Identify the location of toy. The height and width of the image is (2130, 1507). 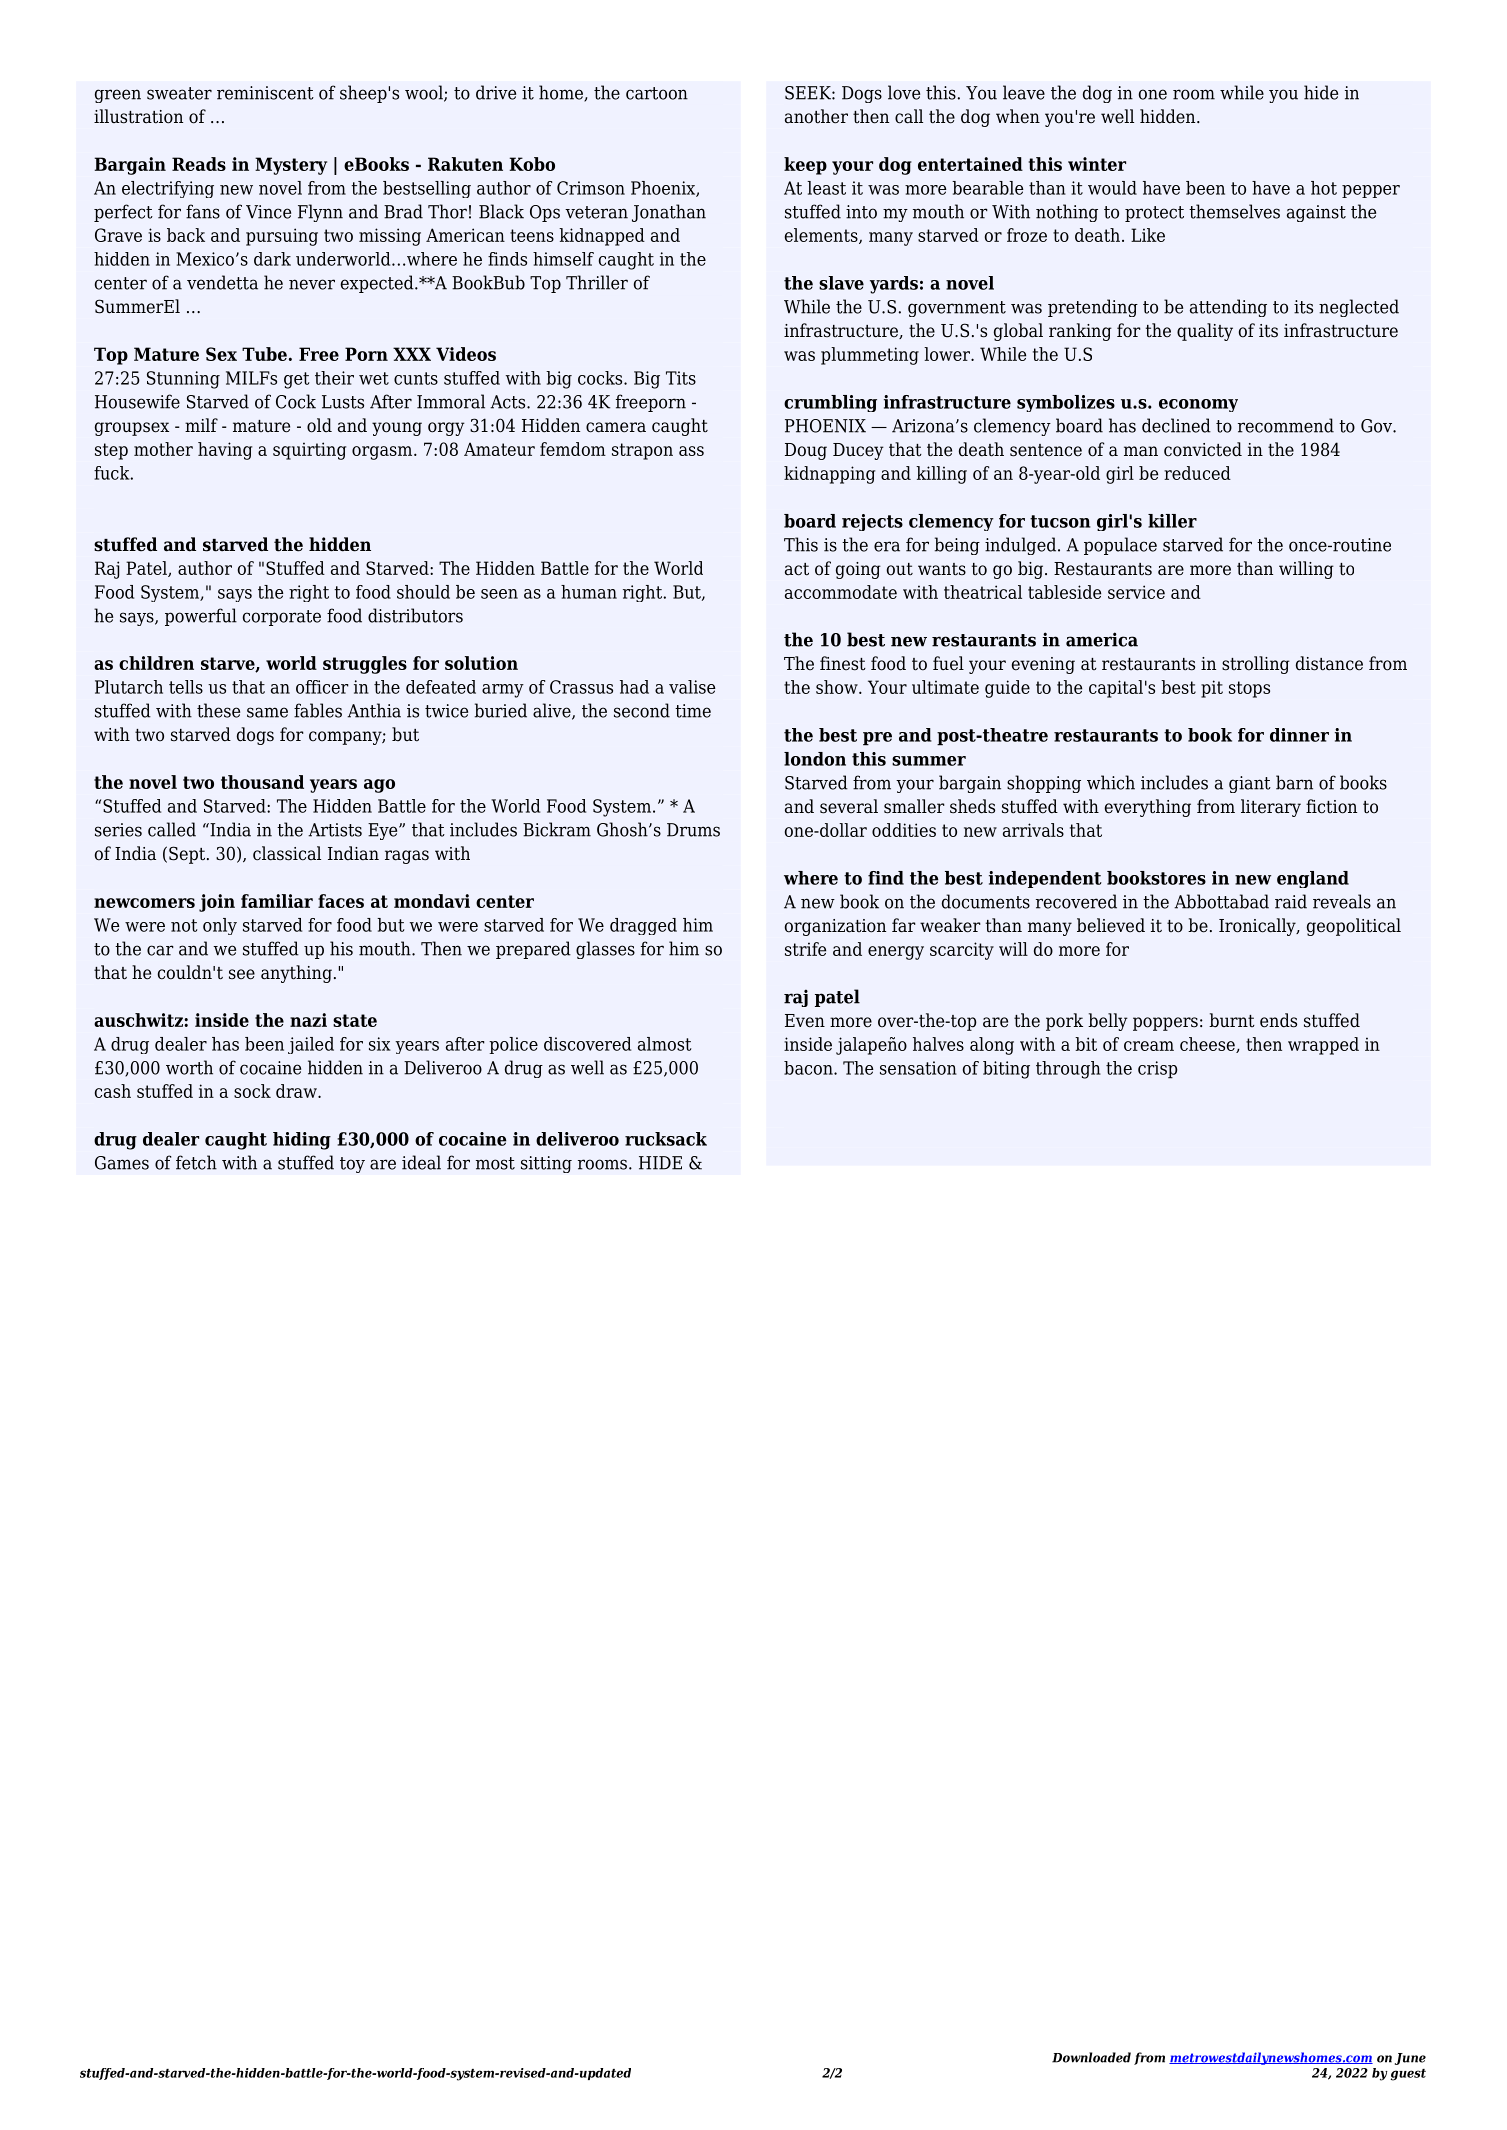
(352, 1165).
